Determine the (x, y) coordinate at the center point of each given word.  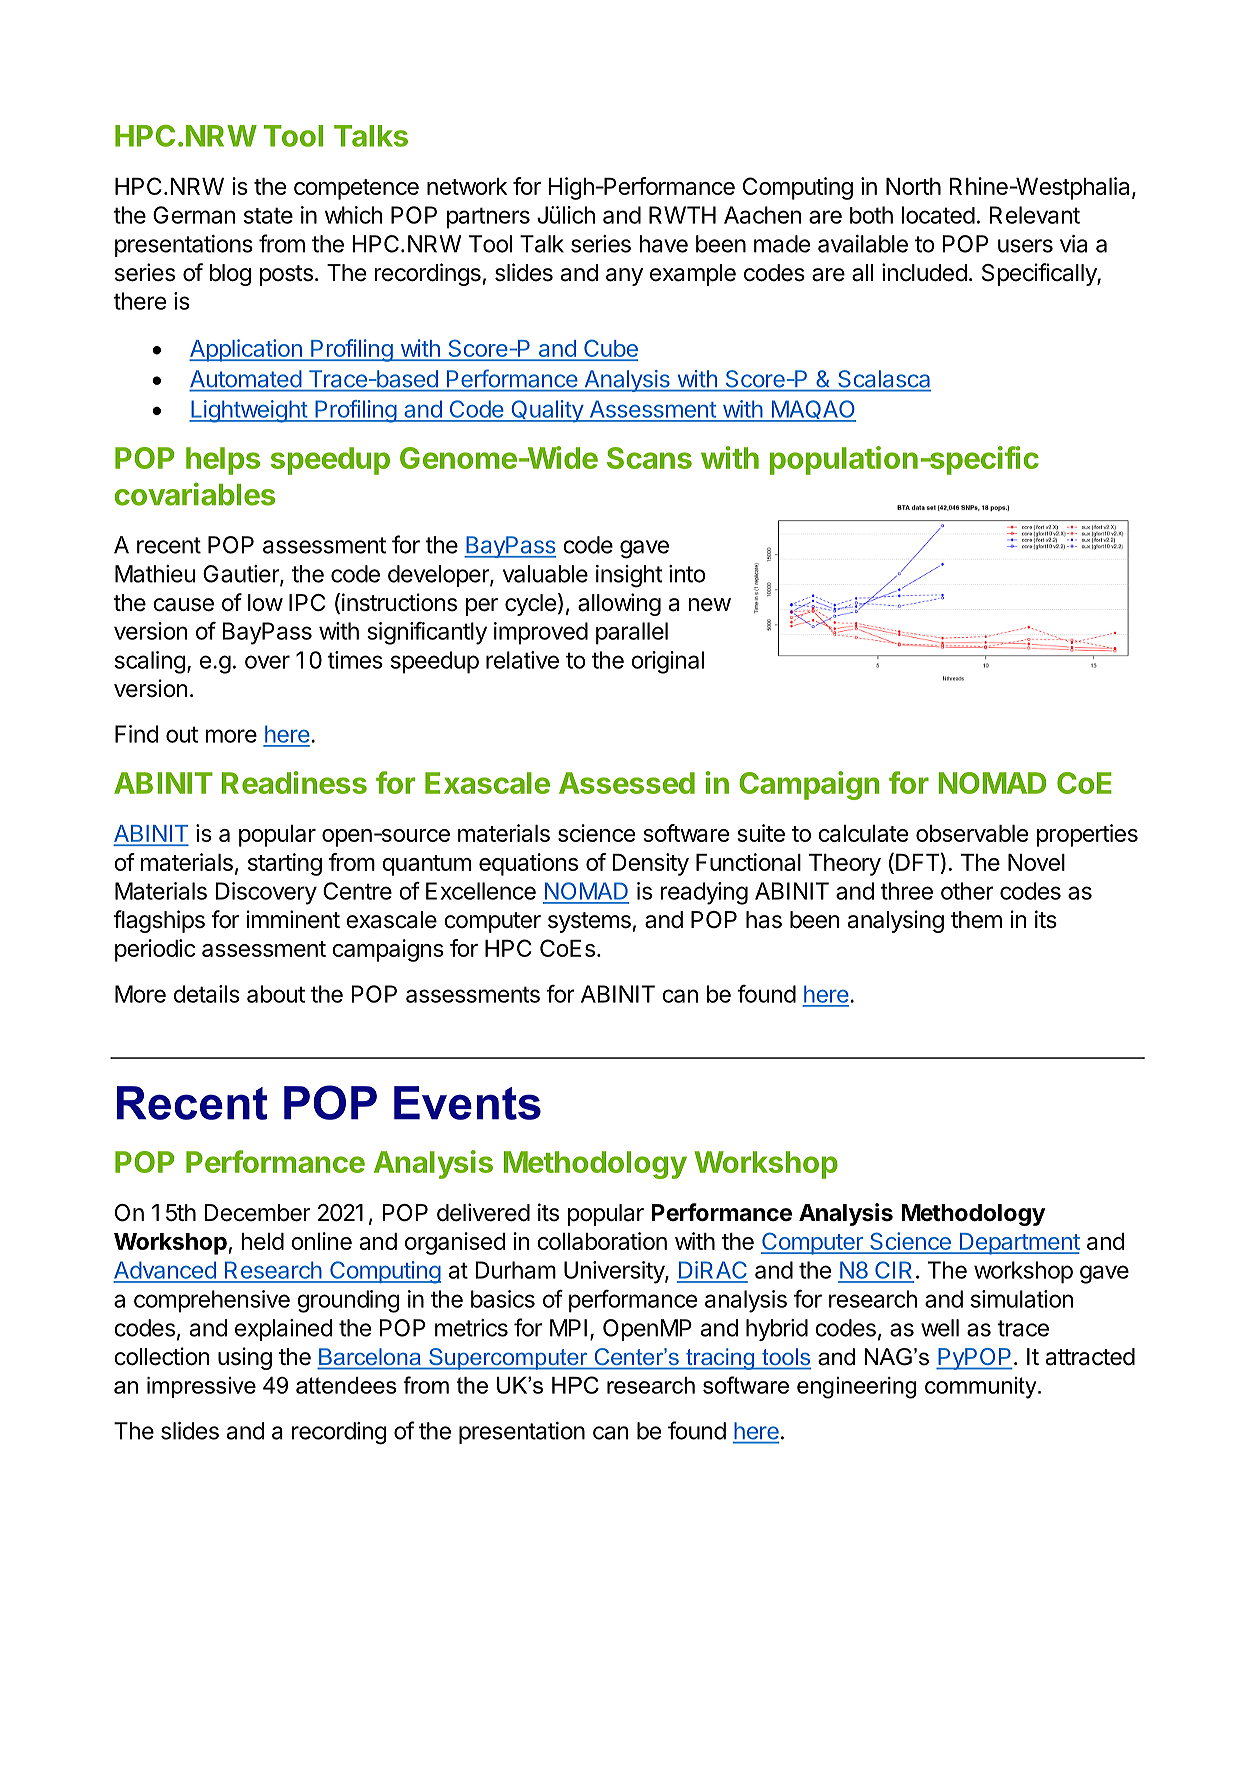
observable (972, 833)
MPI (568, 1328)
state (268, 215)
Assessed (627, 783)
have (663, 244)
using (245, 1358)
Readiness (294, 782)
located (938, 215)
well (940, 1328)
